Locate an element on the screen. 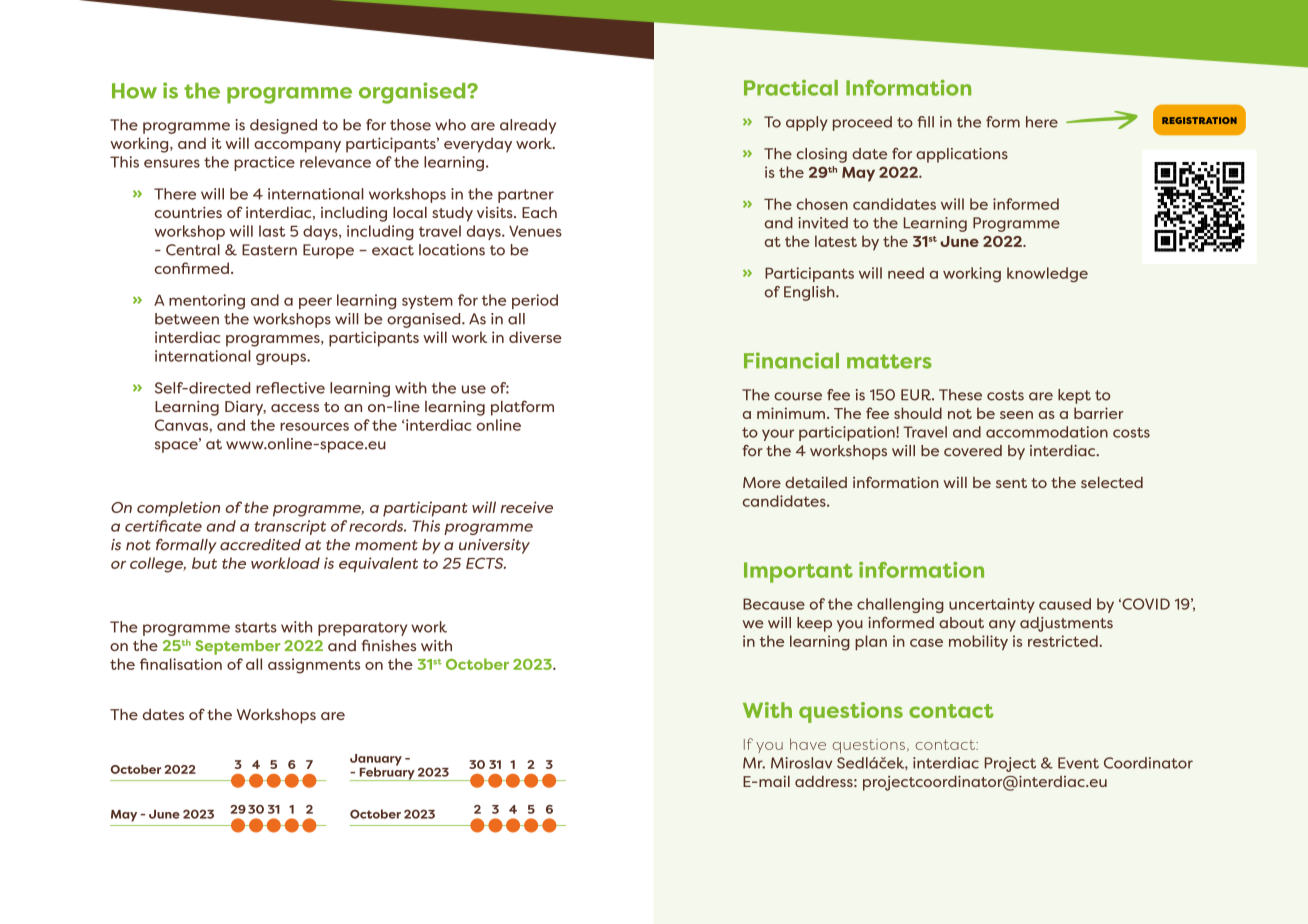  January is located at coordinates (376, 761).
